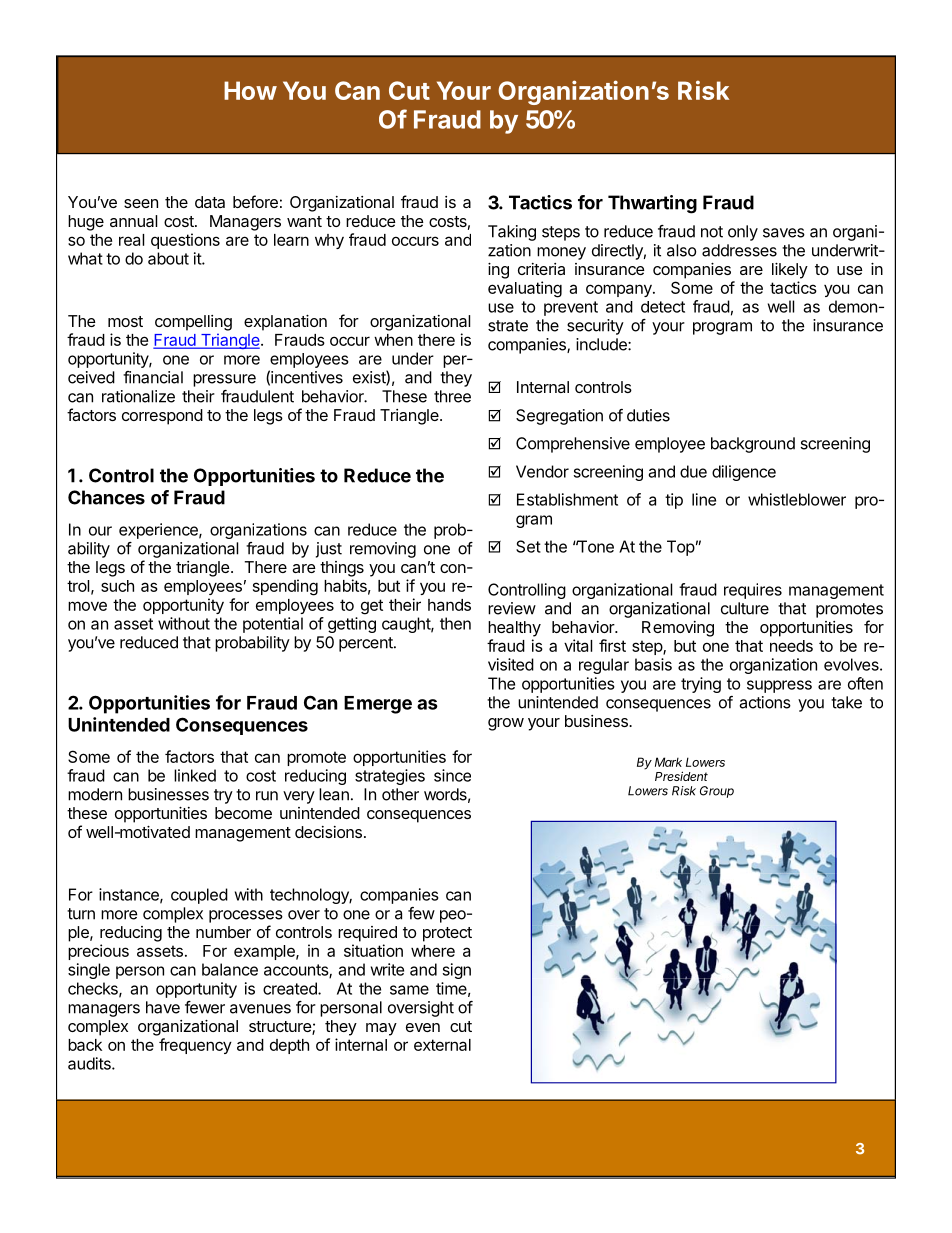 Image resolution: width=952 pixels, height=1233 pixels. What do you see at coordinates (652, 204) in the image?
I see `Thwarting` at bounding box center [652, 204].
